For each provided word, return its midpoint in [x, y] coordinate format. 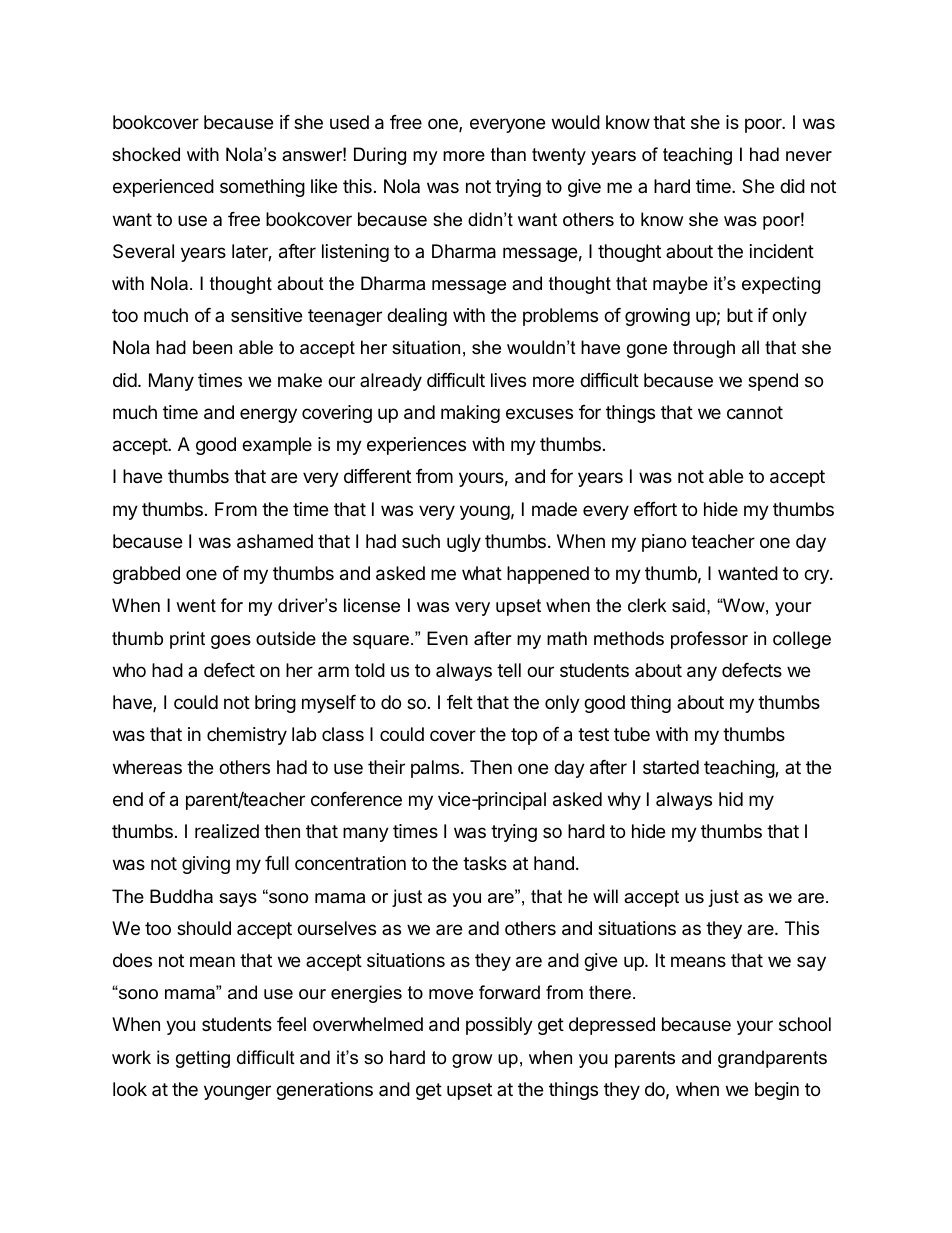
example [277, 446]
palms [435, 769]
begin [777, 1091]
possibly [499, 1026]
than [508, 154]
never [809, 156]
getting [203, 1059]
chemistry [247, 736]
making [470, 414]
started [671, 767]
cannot [755, 413]
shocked [146, 154]
